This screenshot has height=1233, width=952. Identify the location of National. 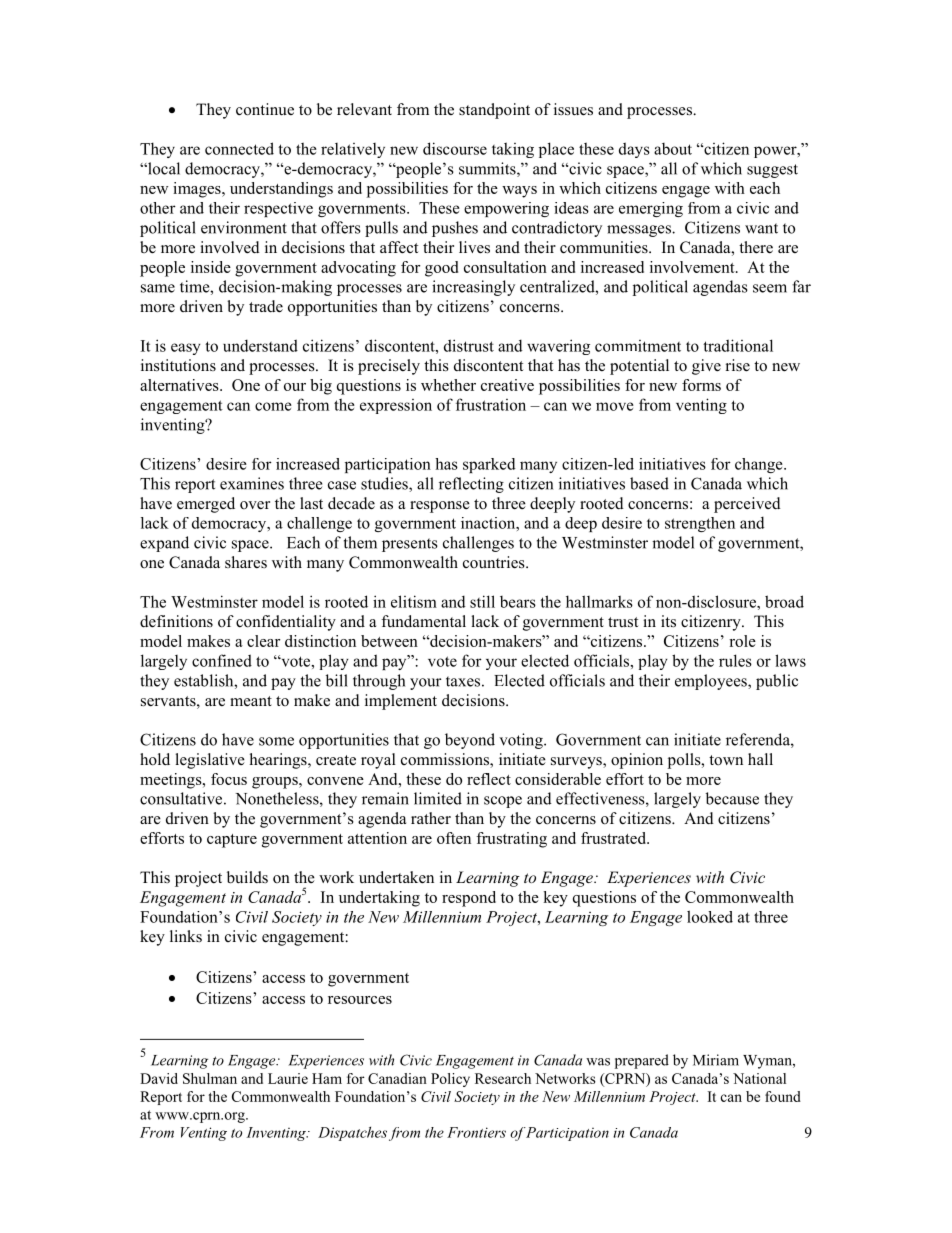
(759, 1078).
